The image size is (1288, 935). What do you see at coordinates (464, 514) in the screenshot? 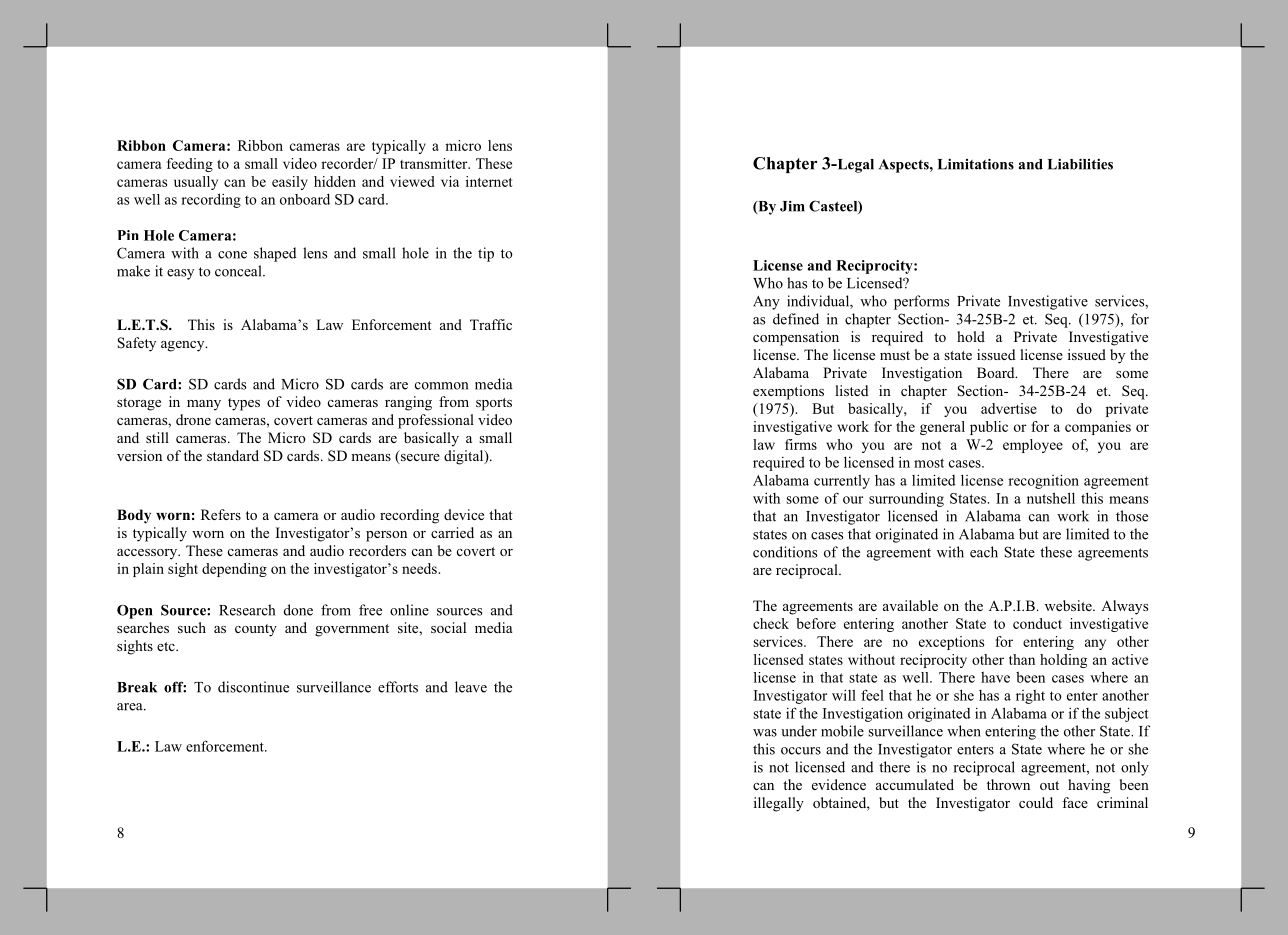
I see `device` at bounding box center [464, 514].
